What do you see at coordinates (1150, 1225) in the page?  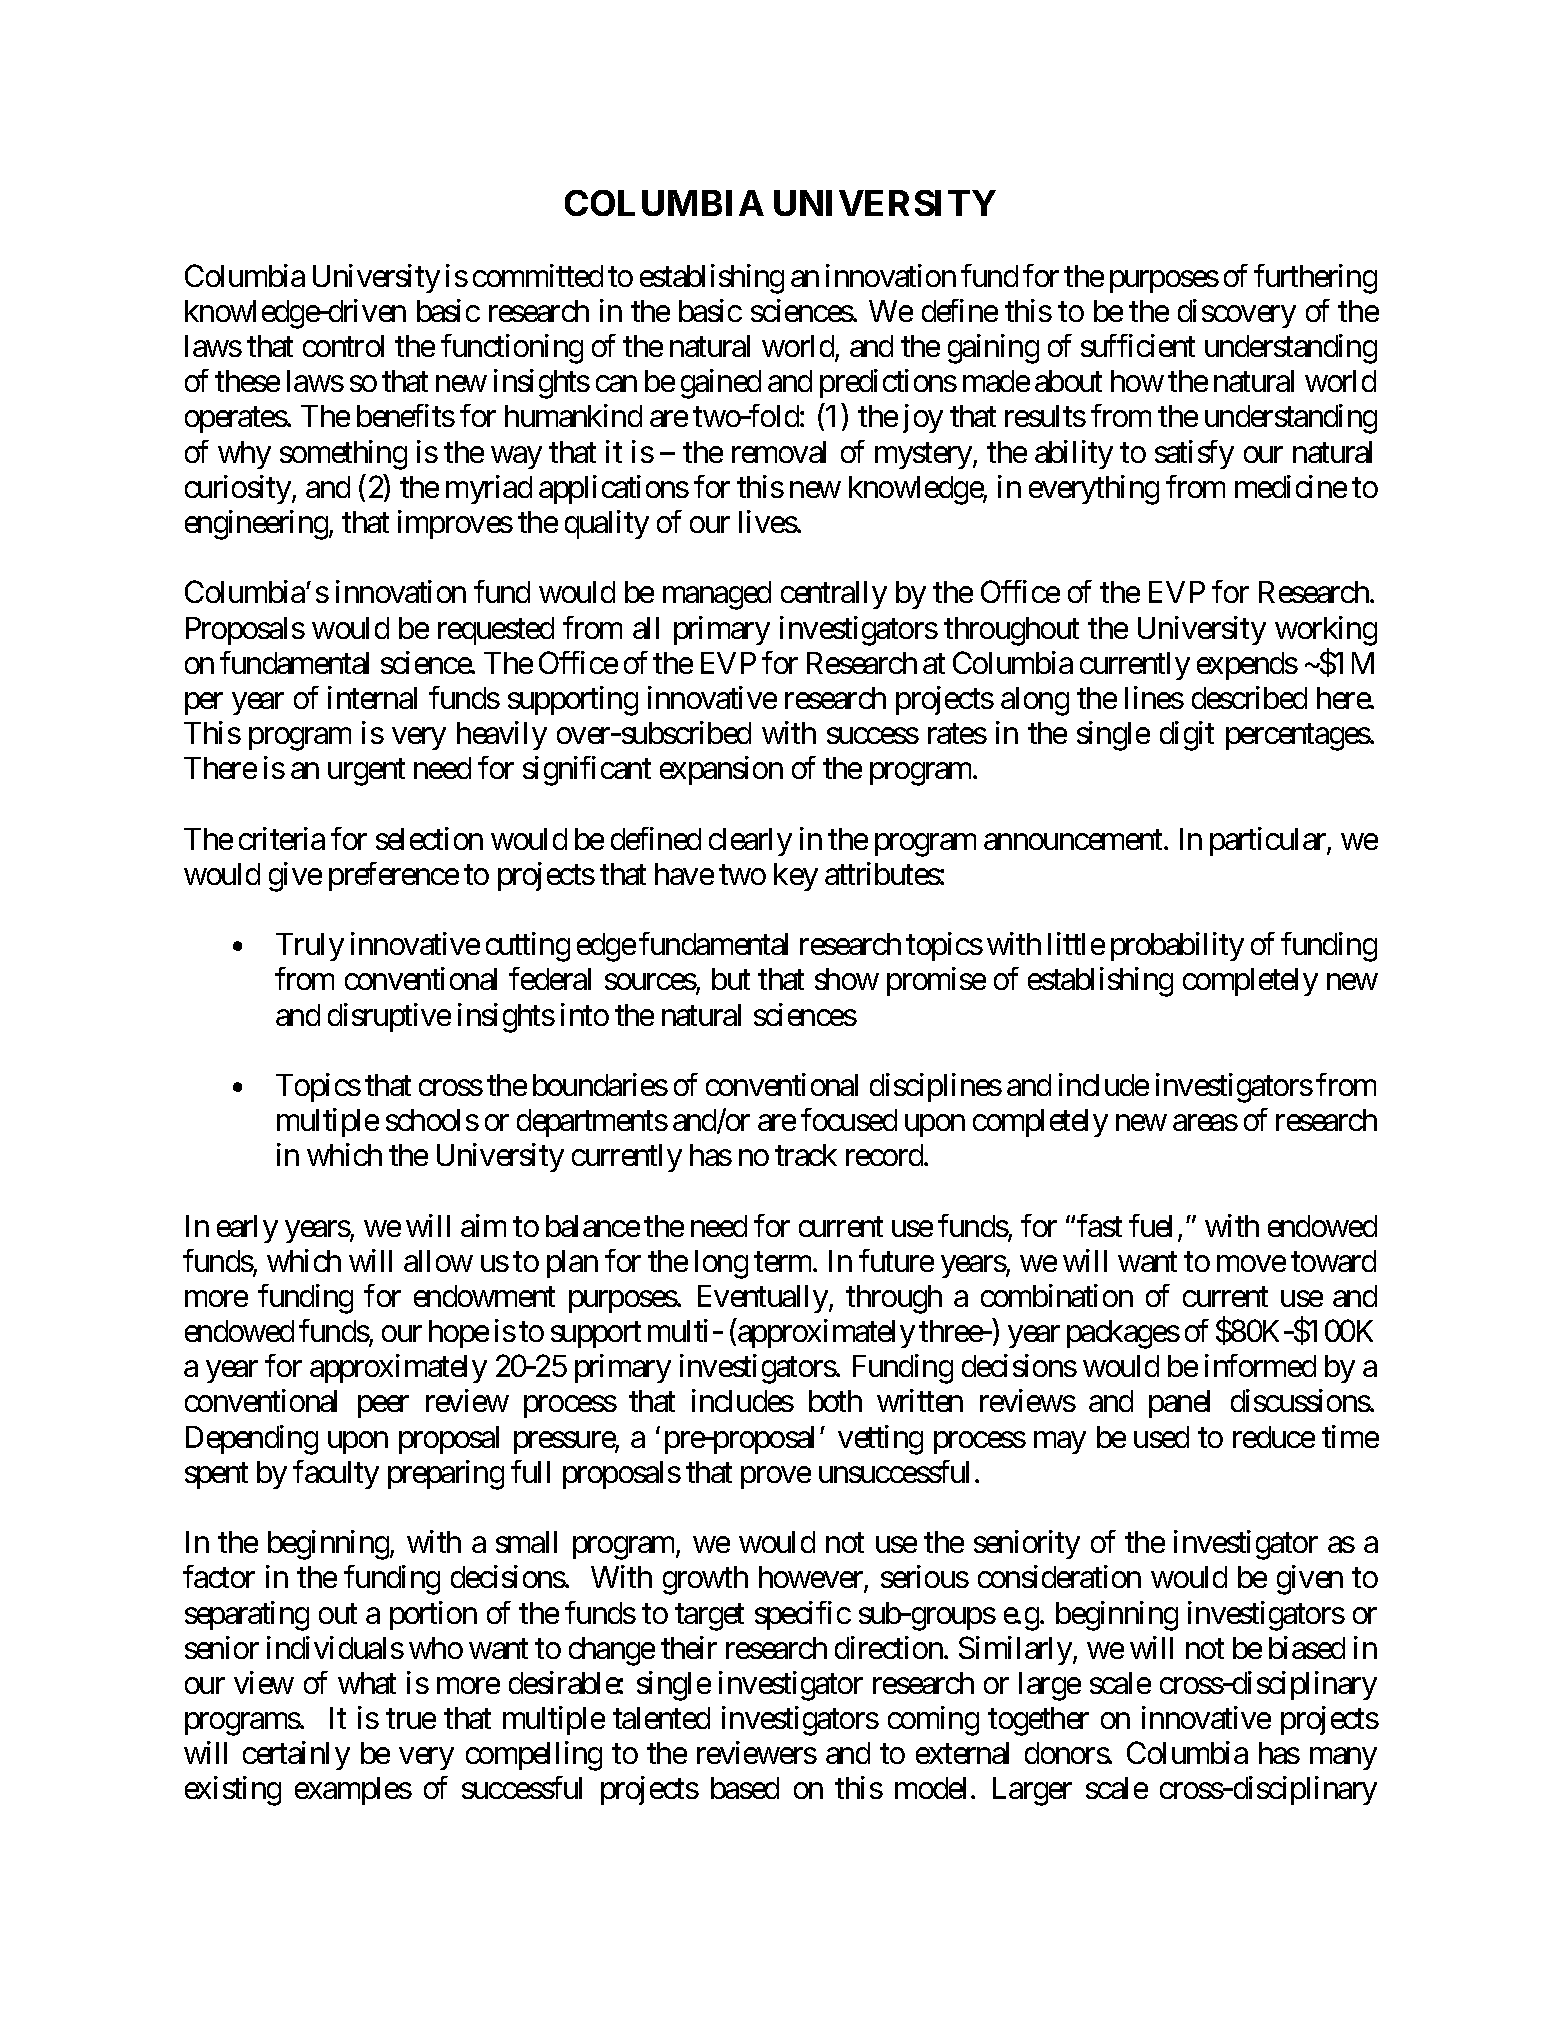 I see `fuel` at bounding box center [1150, 1225].
